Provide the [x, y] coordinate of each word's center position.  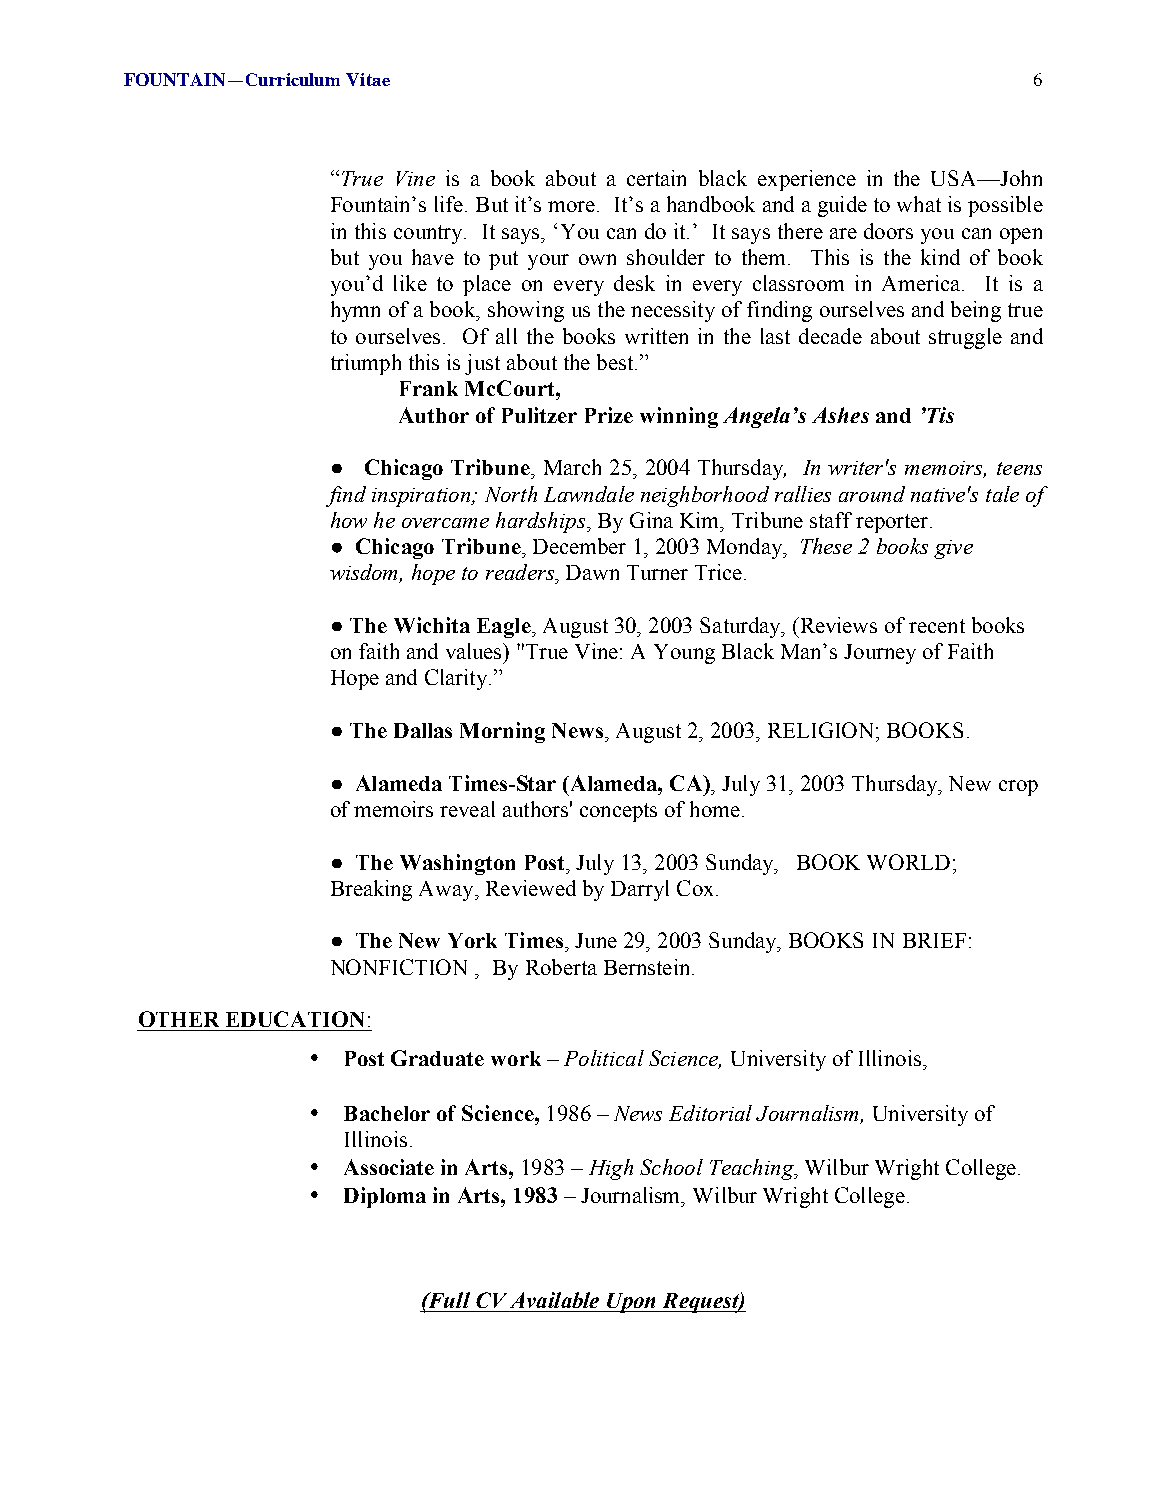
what [919, 204]
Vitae [368, 79]
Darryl [640, 890]
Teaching [753, 1169]
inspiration [422, 497]
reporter [893, 523]
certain [656, 178]
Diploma [385, 1197]
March [572, 467]
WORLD [908, 862]
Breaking [371, 890]
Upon [632, 1303]
